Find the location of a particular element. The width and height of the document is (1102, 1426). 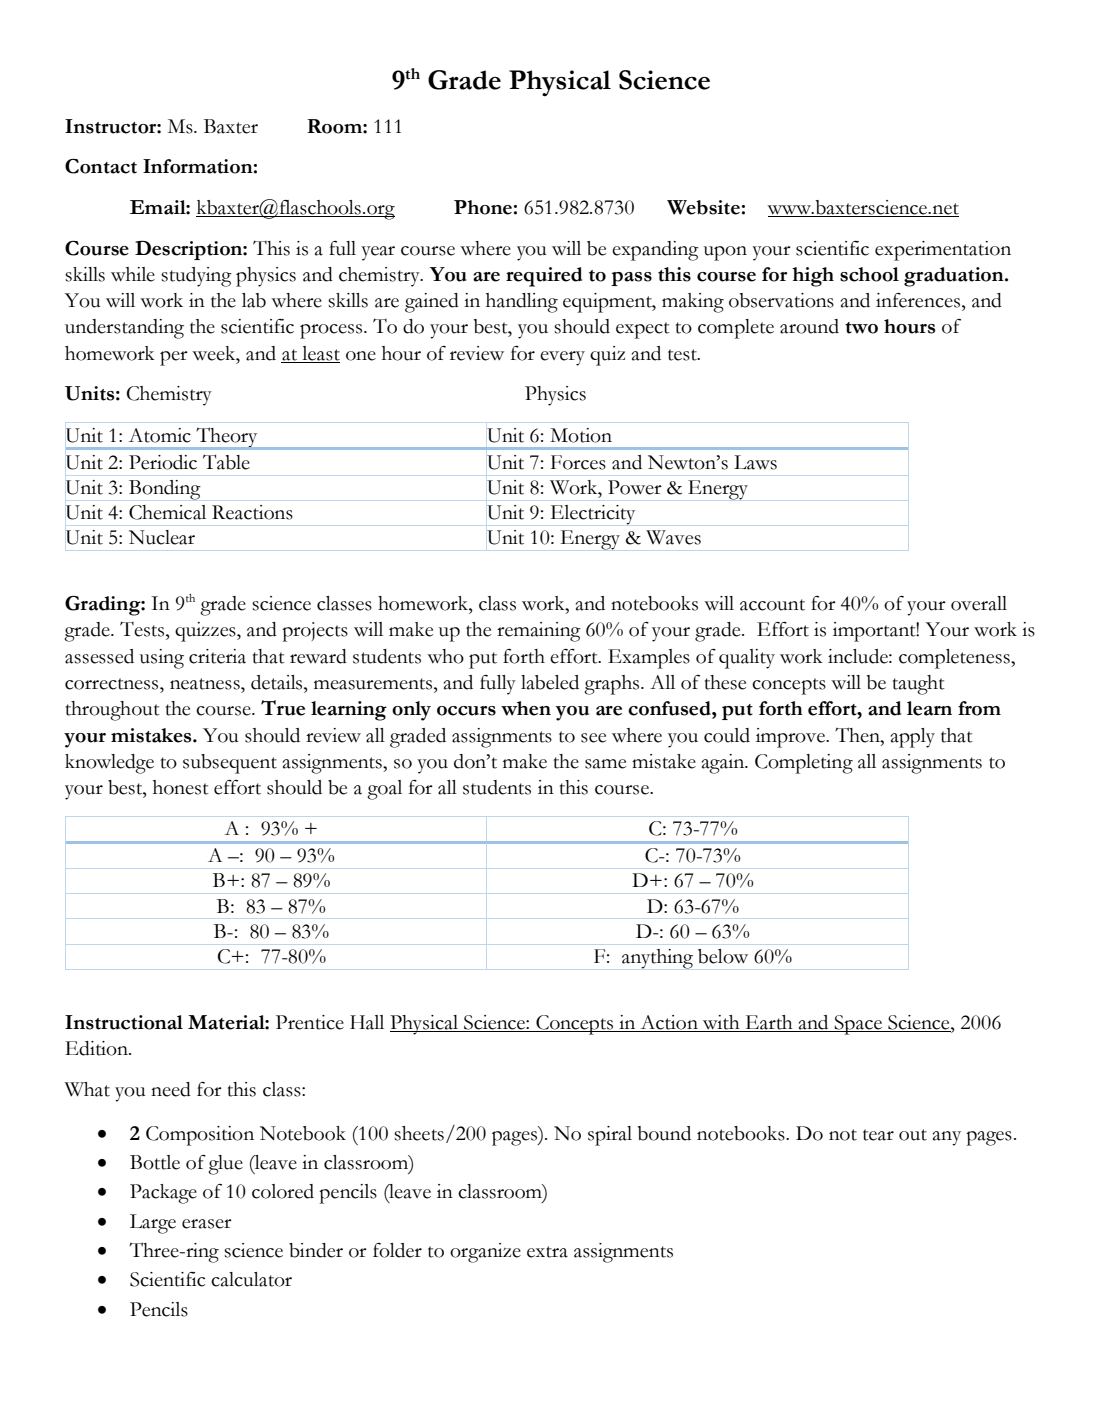

eraser is located at coordinates (207, 1224).
